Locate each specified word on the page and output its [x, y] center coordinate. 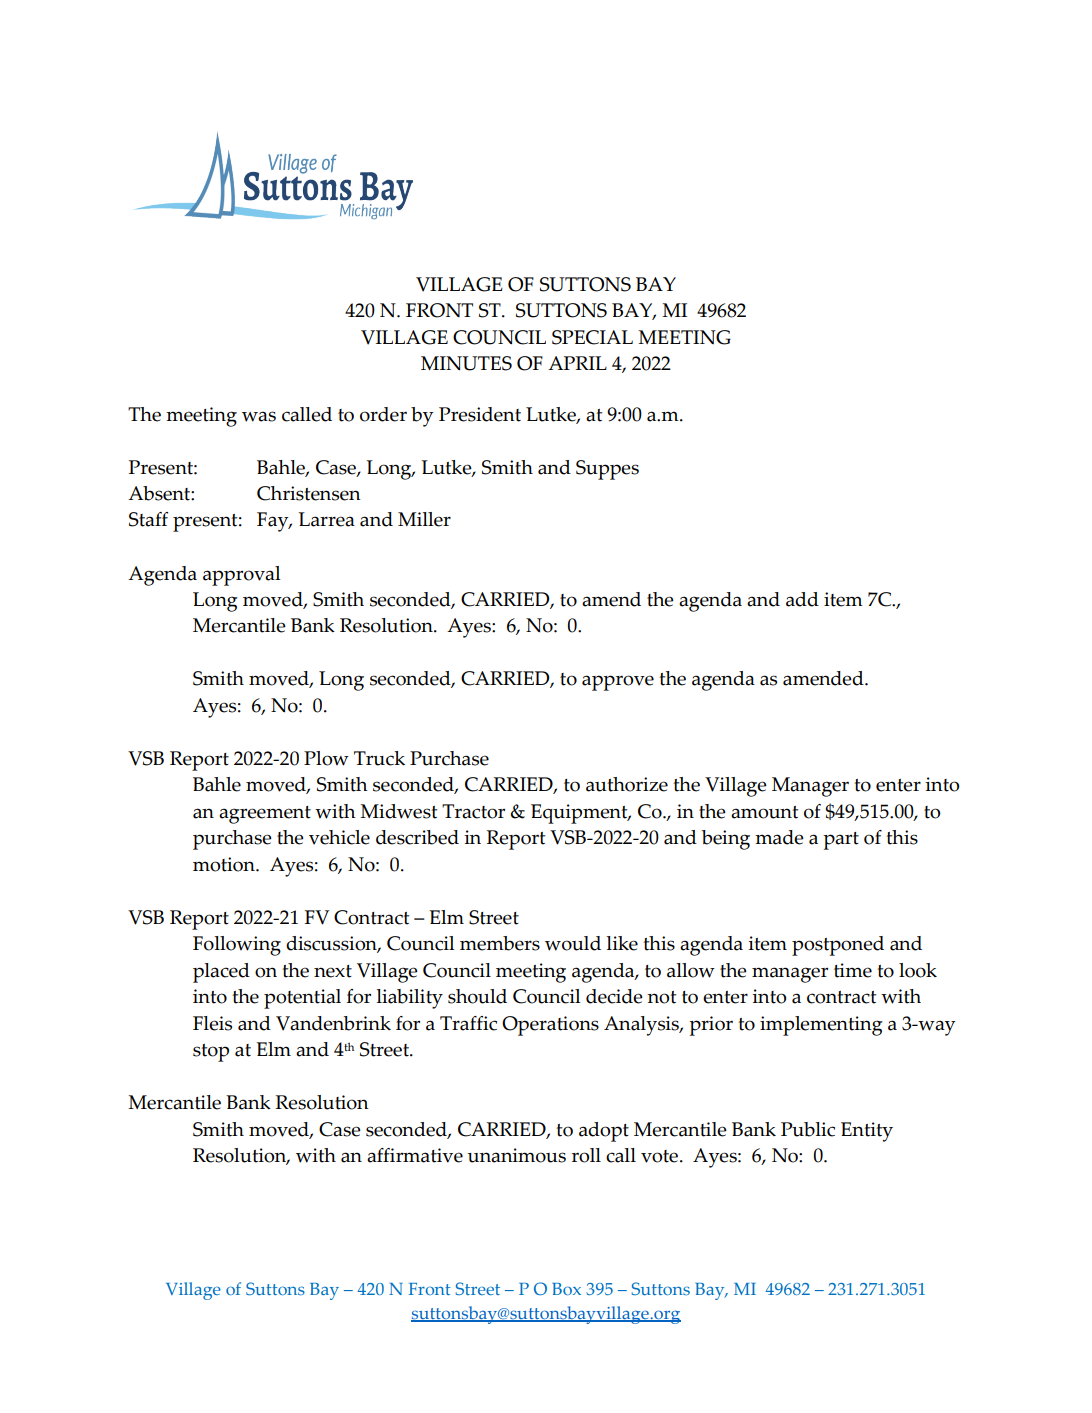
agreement [265, 815]
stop [211, 1053]
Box [566, 1289]
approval [242, 576]
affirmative [415, 1155]
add [802, 599]
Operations [550, 1026]
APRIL [577, 363]
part [841, 841]
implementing [821, 1026]
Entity [867, 1132]
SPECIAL [592, 337]
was [259, 416]
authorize [627, 784]
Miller [424, 519]
